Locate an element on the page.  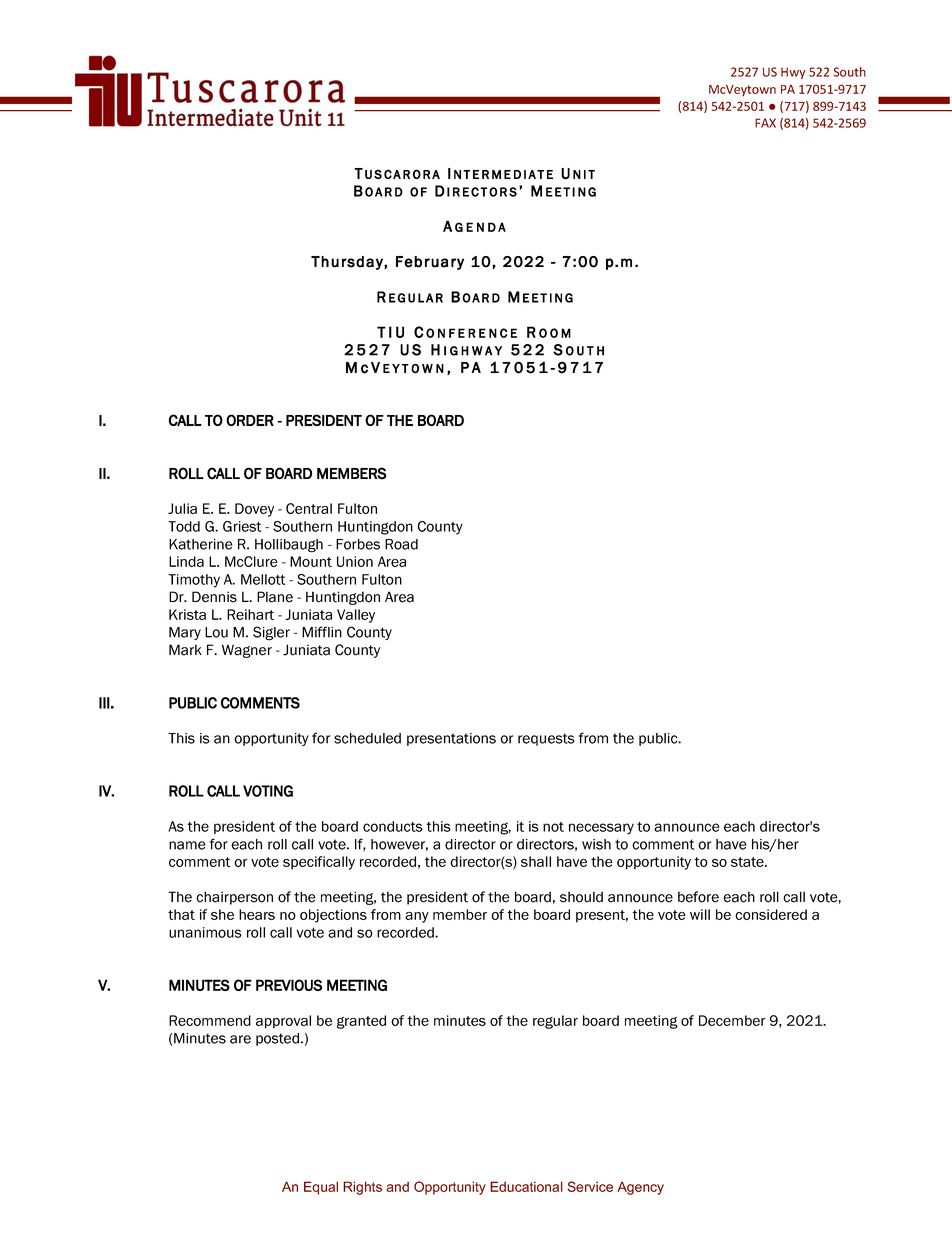
ORDER is located at coordinates (250, 420).
